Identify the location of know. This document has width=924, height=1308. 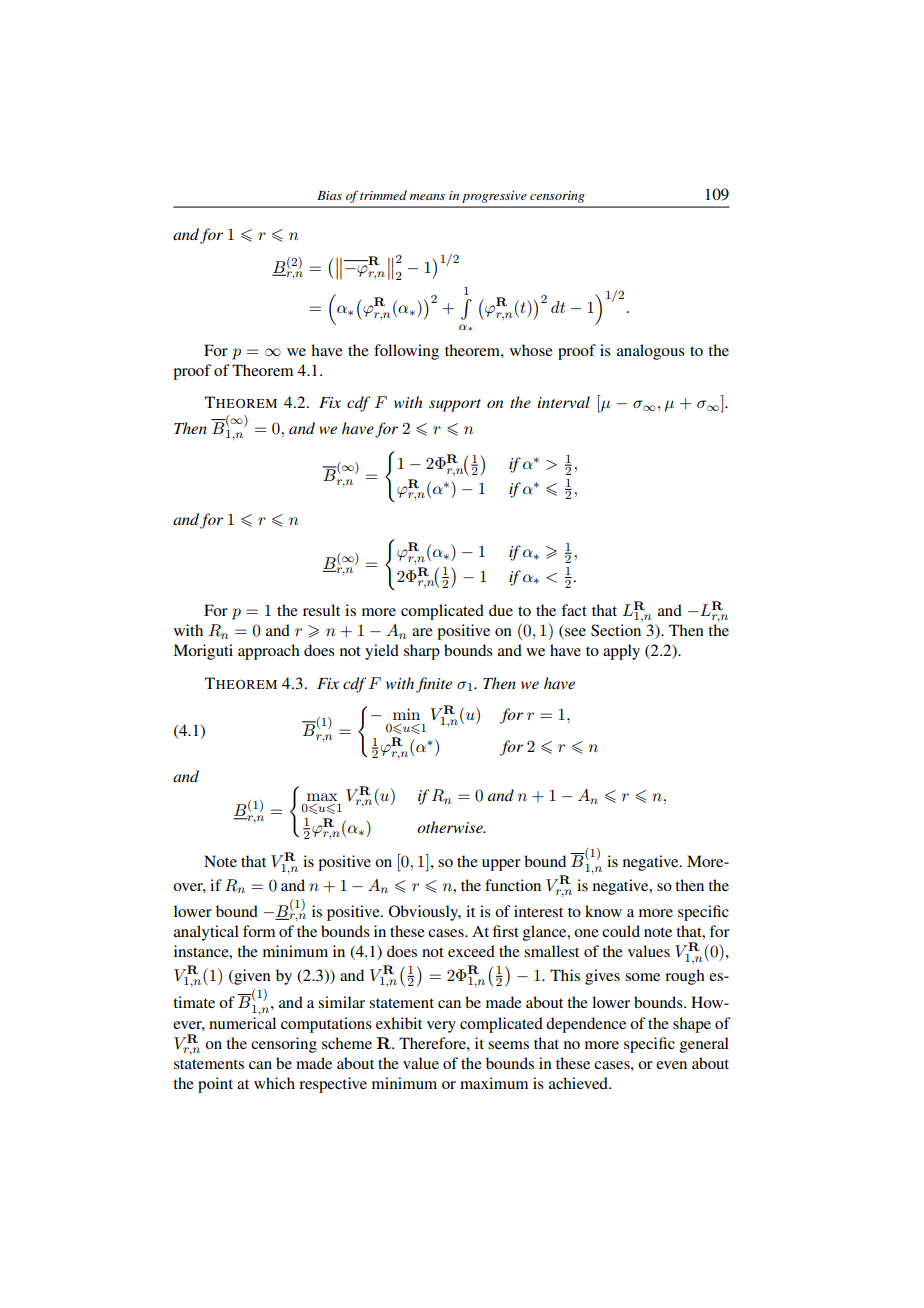
(603, 911).
